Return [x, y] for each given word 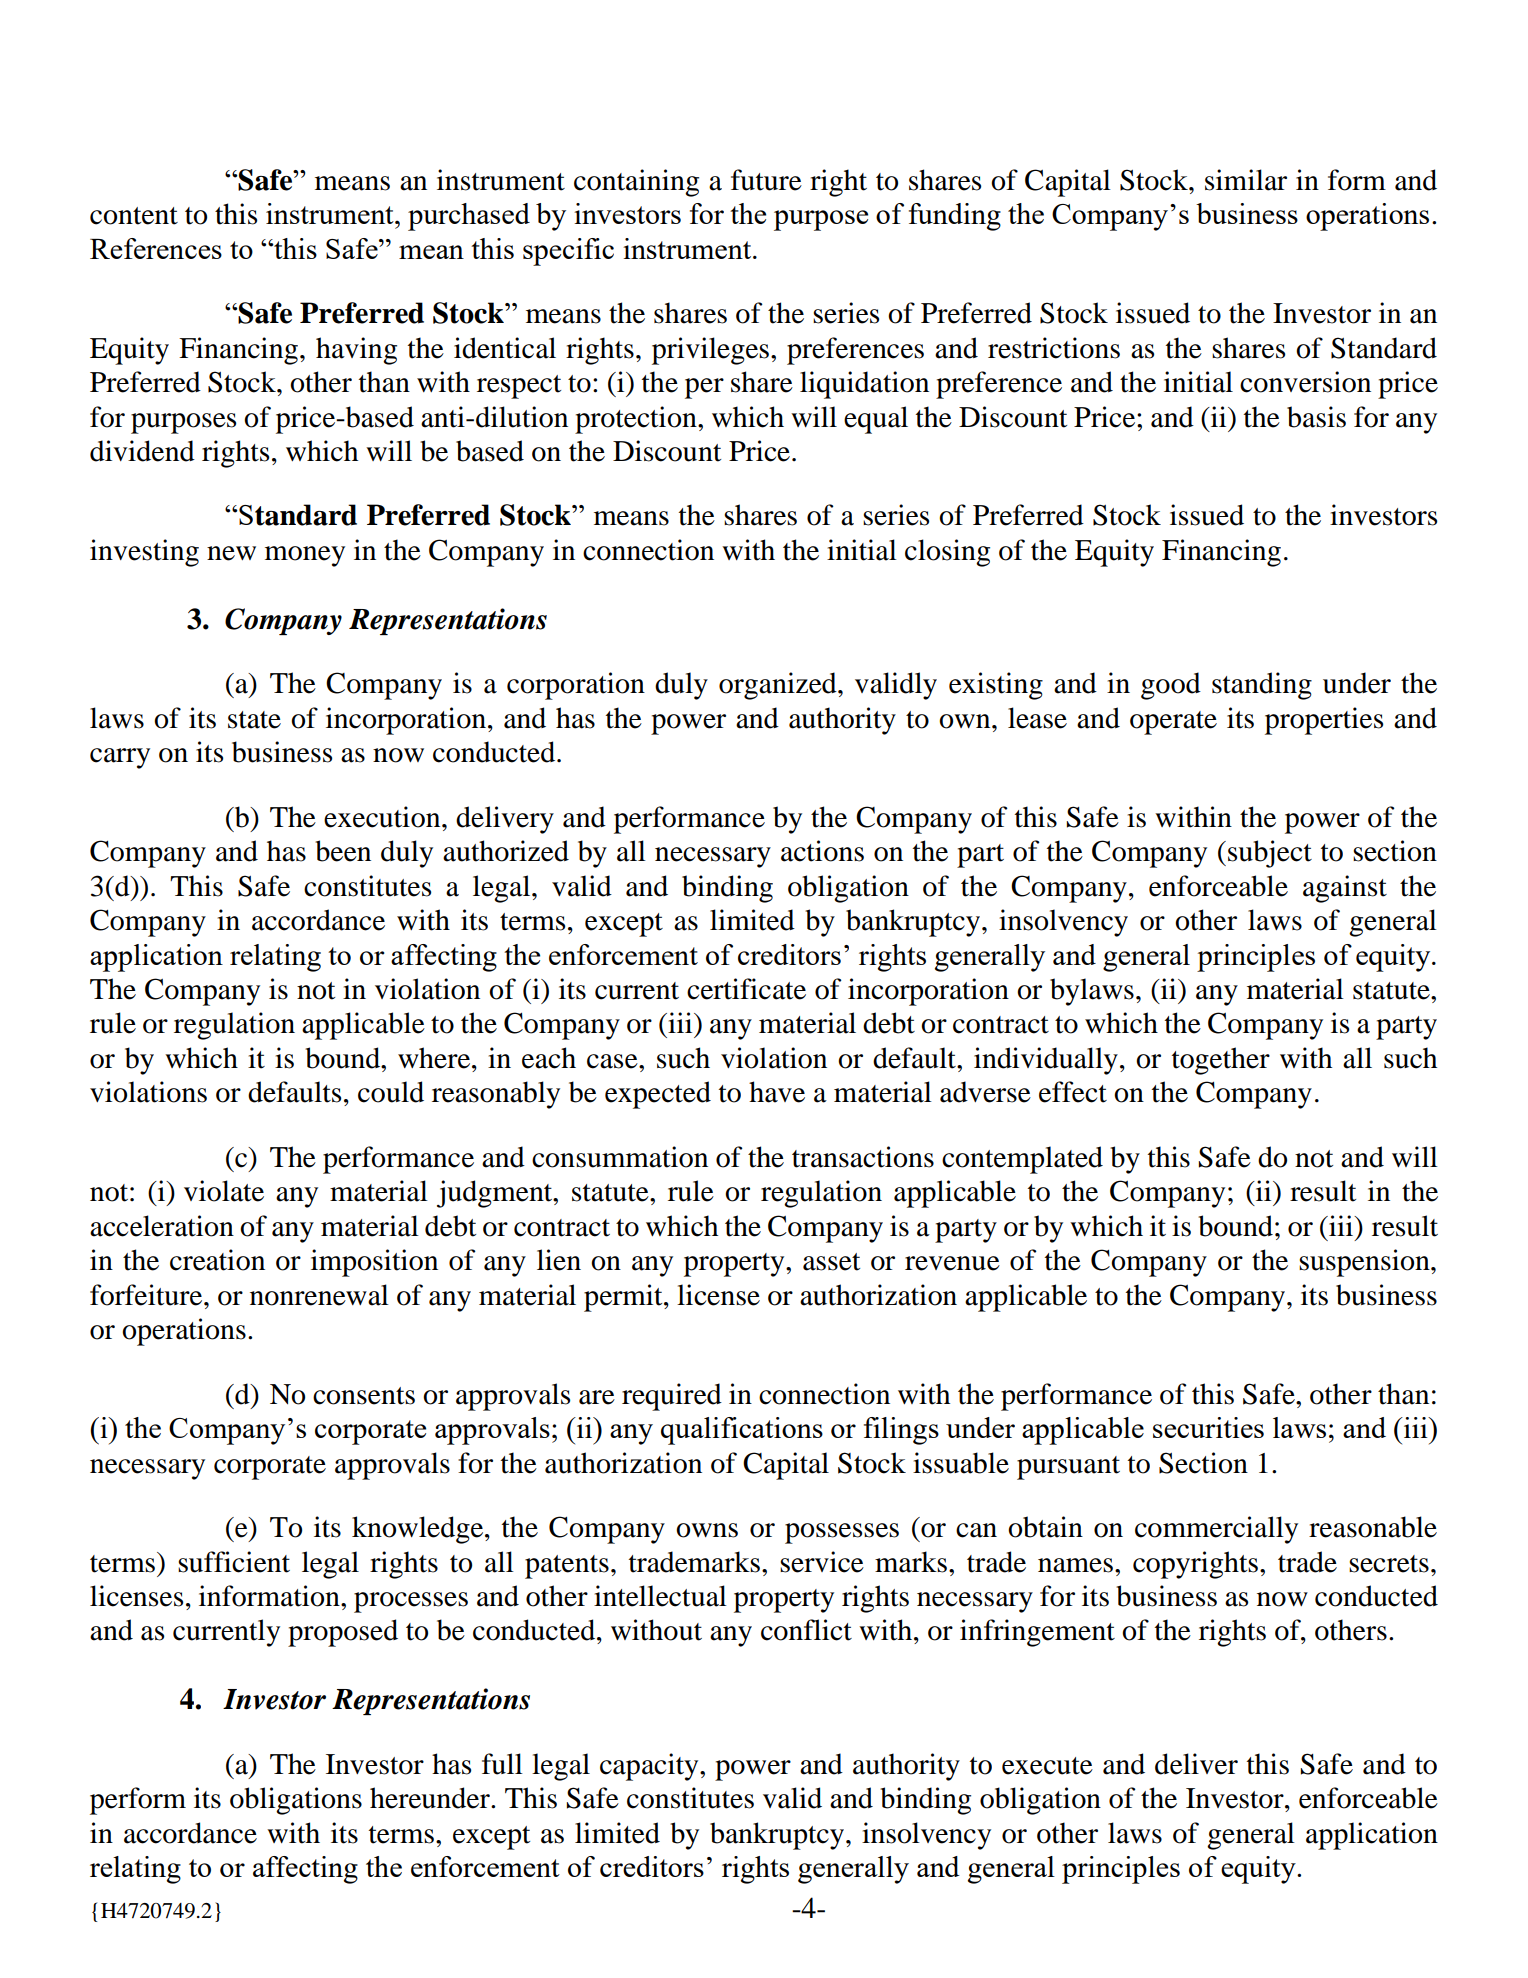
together [1221, 1061]
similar [1246, 180]
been [343, 851]
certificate [746, 989]
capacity [650, 1767]
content [134, 216]
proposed [343, 1633]
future [766, 180]
